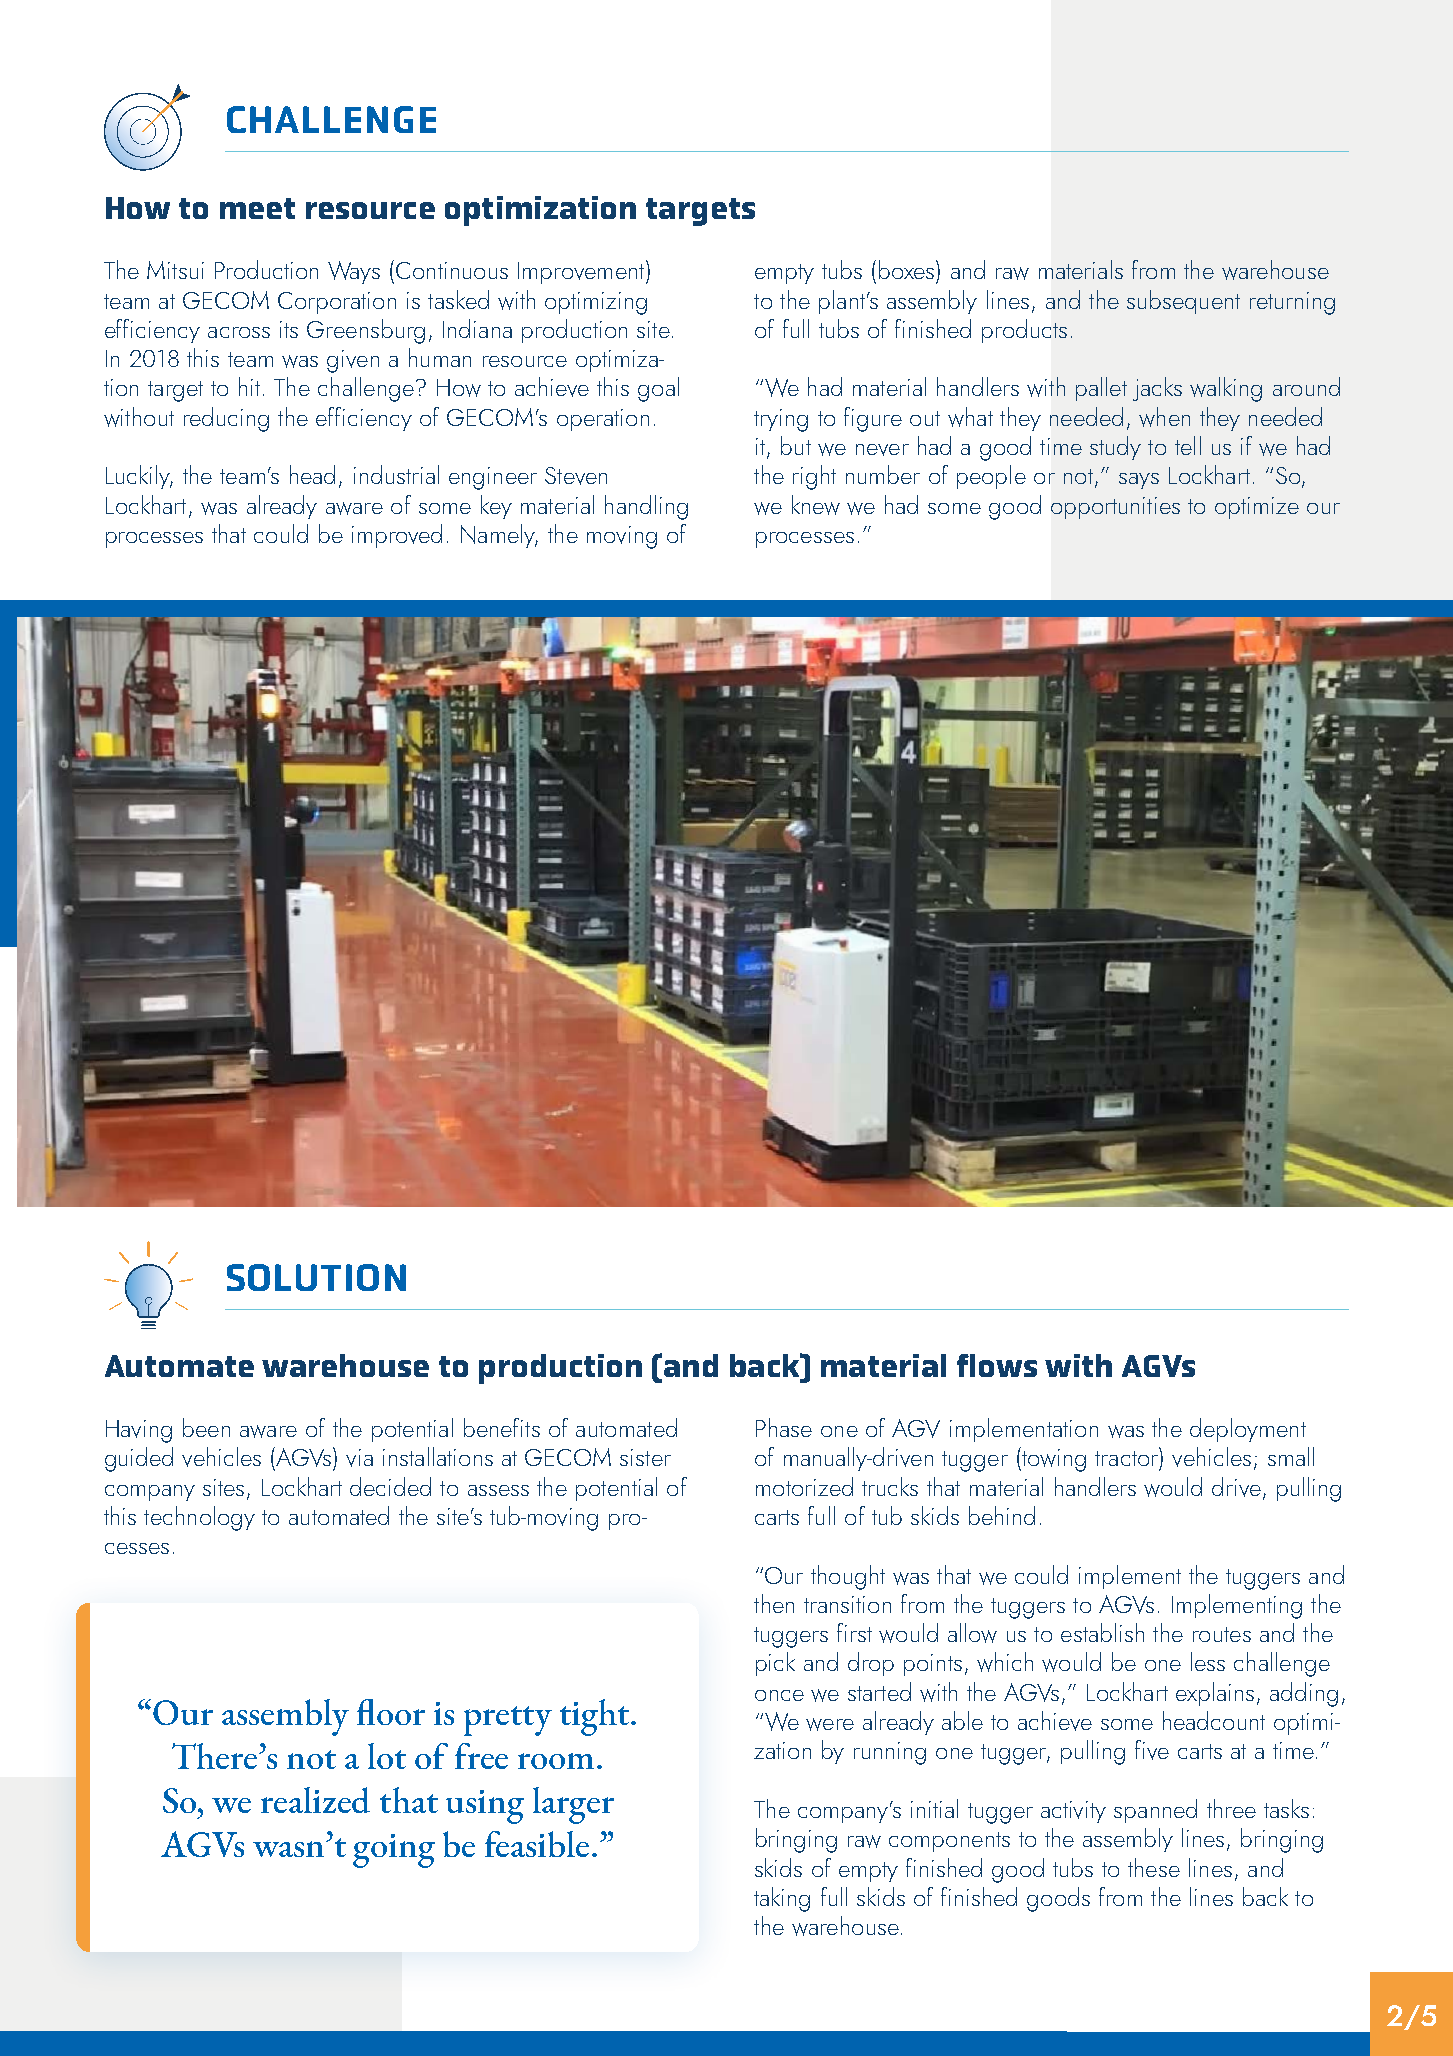 The image size is (1453, 2056). I want to click on flows, so click(997, 1365).
